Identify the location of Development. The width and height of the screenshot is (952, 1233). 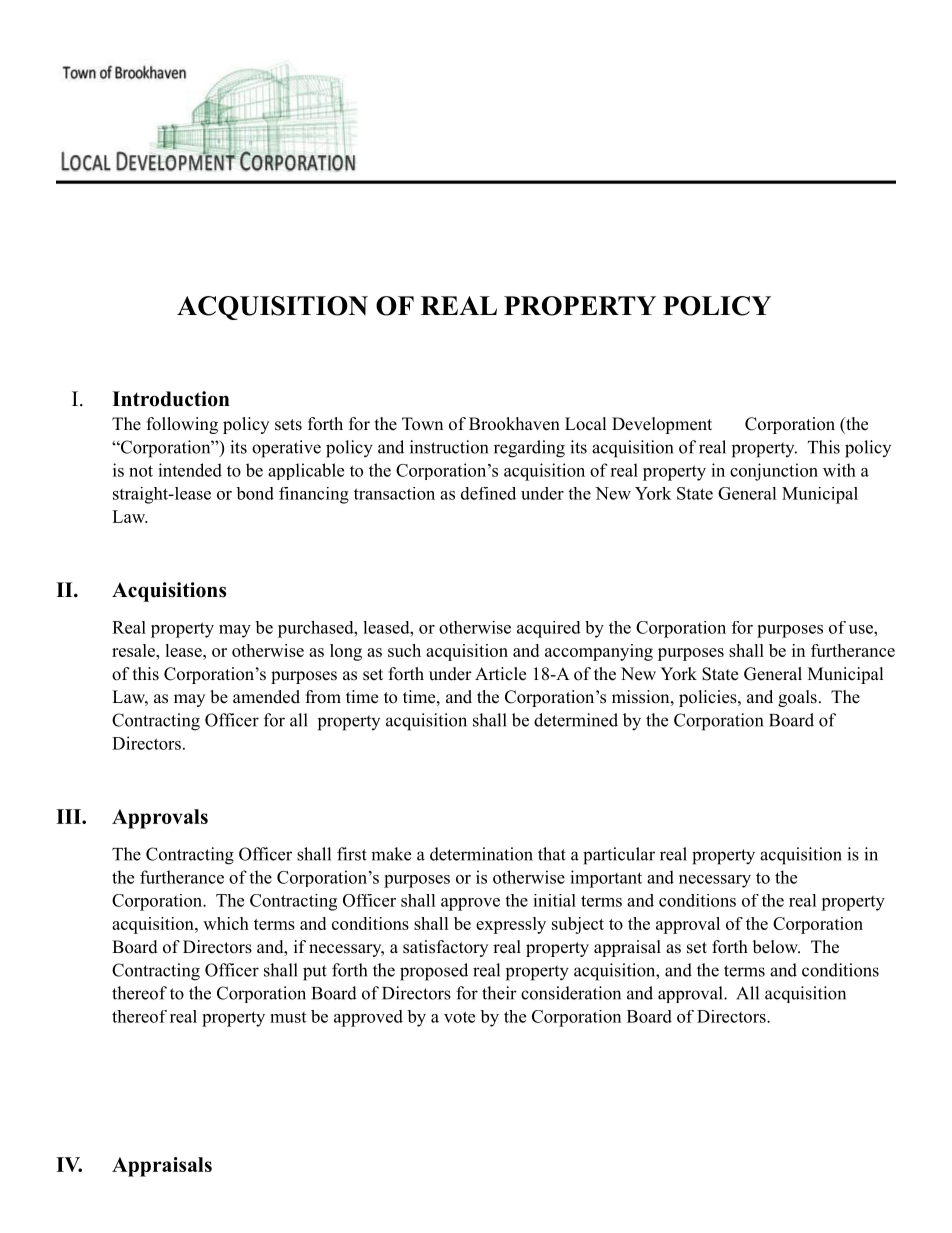
(662, 425).
